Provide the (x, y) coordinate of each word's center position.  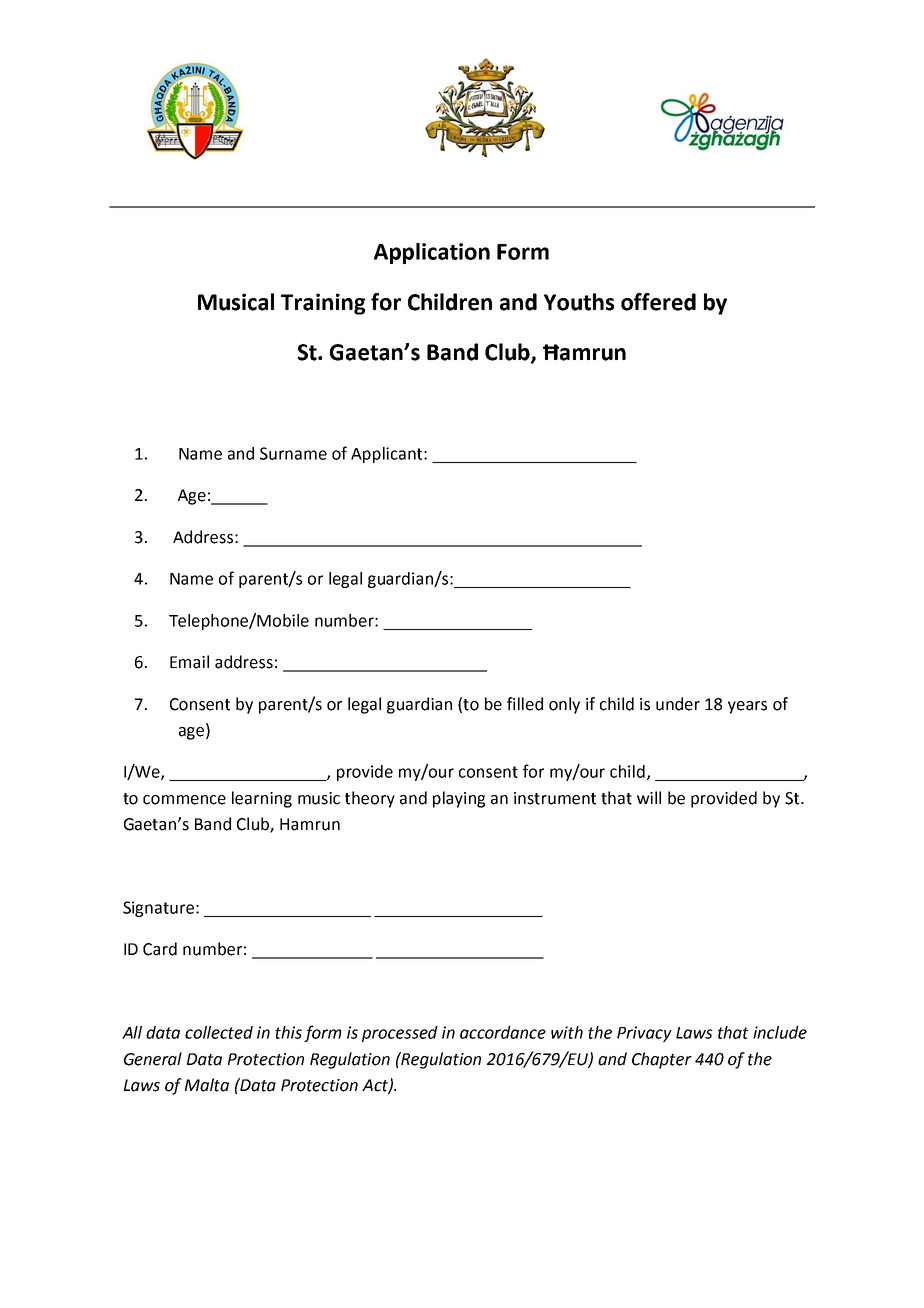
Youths (579, 302)
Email (189, 662)
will (649, 797)
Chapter (662, 1060)
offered (658, 302)
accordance (503, 1032)
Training (323, 304)
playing (459, 799)
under (678, 704)
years (747, 707)
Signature (160, 909)
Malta (207, 1085)
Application (432, 253)
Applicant (388, 455)
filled (525, 704)
